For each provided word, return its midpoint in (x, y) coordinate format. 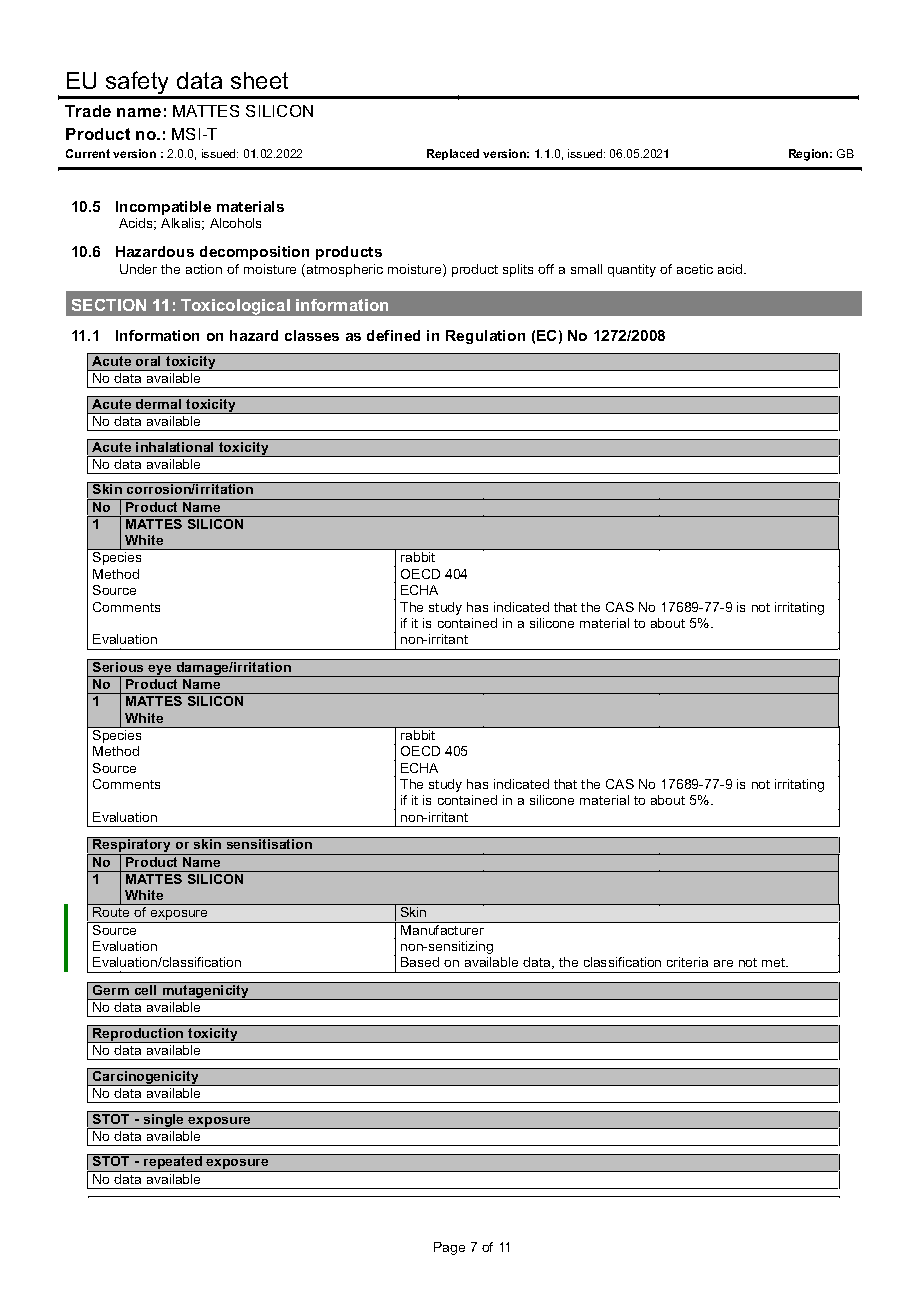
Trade (88, 111)
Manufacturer (443, 928)
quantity (632, 270)
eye (160, 671)
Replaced (453, 154)
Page (449, 1248)
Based (420, 962)
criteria (687, 962)
